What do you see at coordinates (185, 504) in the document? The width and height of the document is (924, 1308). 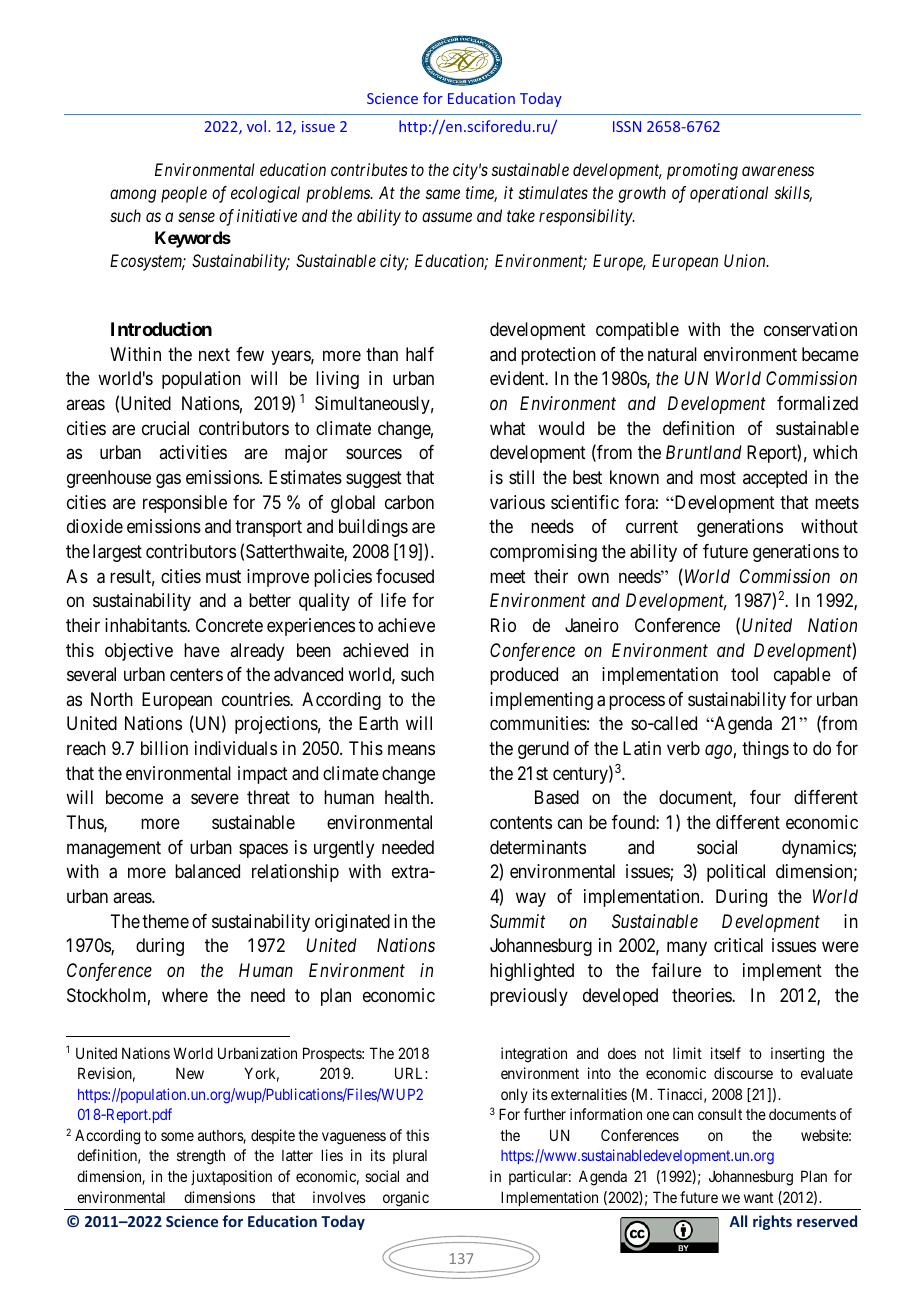 I see `responsible` at bounding box center [185, 504].
